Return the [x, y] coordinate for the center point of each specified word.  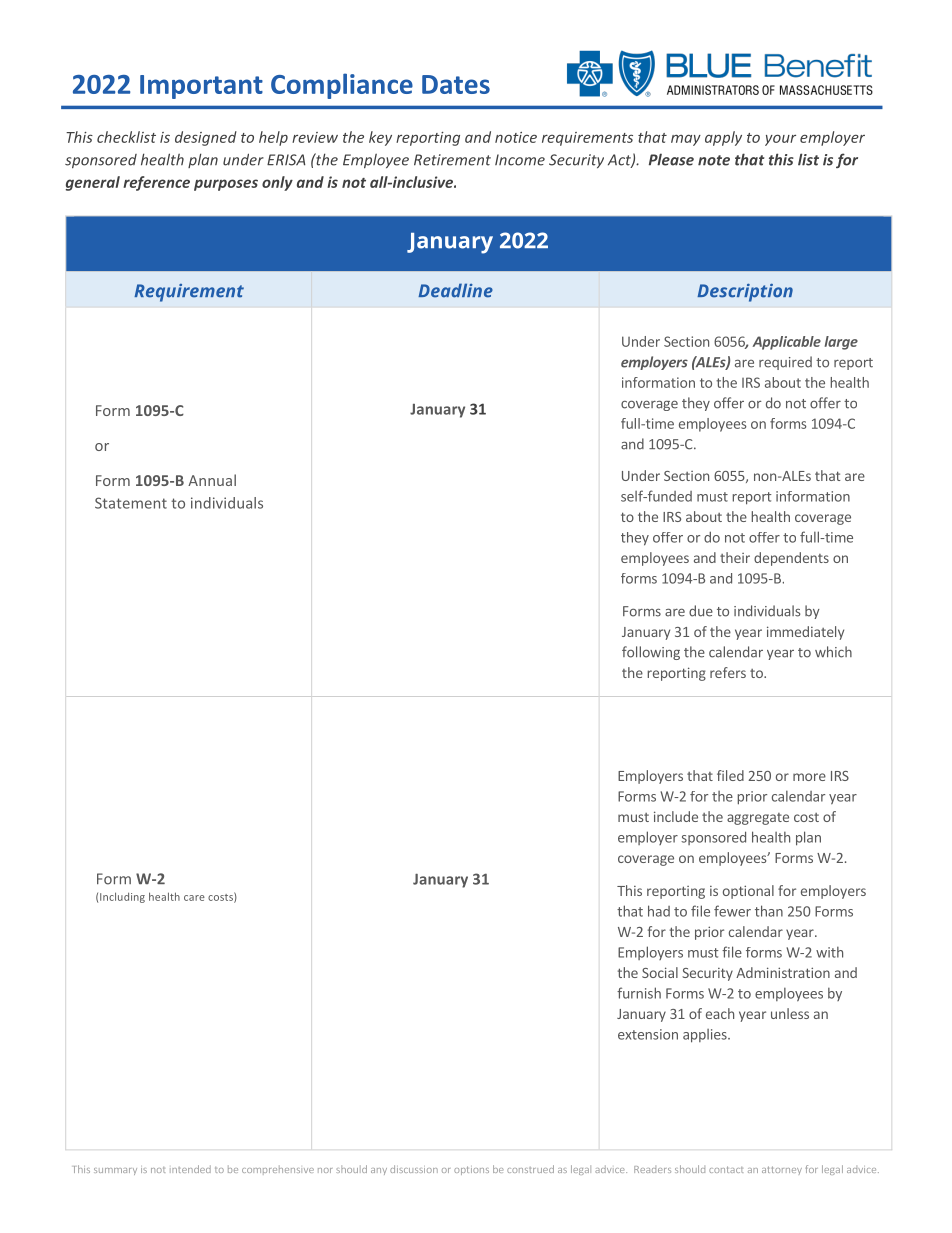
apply [723, 138]
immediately [805, 633]
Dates [456, 84]
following [651, 653]
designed [206, 138]
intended [190, 1169]
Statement [131, 503]
